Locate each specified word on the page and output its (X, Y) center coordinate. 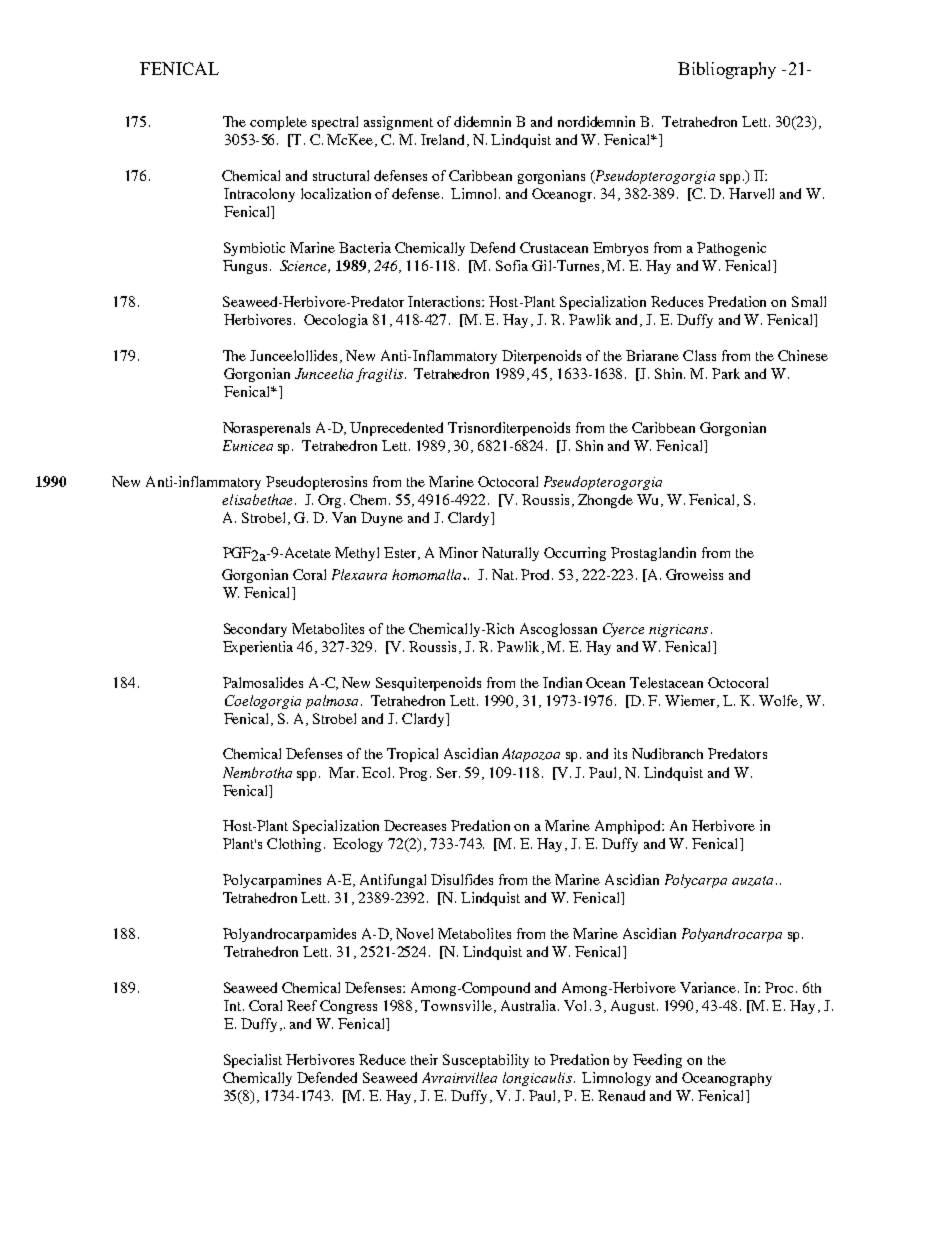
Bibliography (727, 70)
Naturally (510, 554)
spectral (335, 123)
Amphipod (629, 827)
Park (726, 373)
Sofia (512, 265)
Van (344, 517)
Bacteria (365, 247)
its (620, 753)
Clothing (294, 845)
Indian (562, 682)
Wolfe (780, 701)
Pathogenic (731, 249)
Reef (302, 1005)
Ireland (444, 140)
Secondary (255, 630)
